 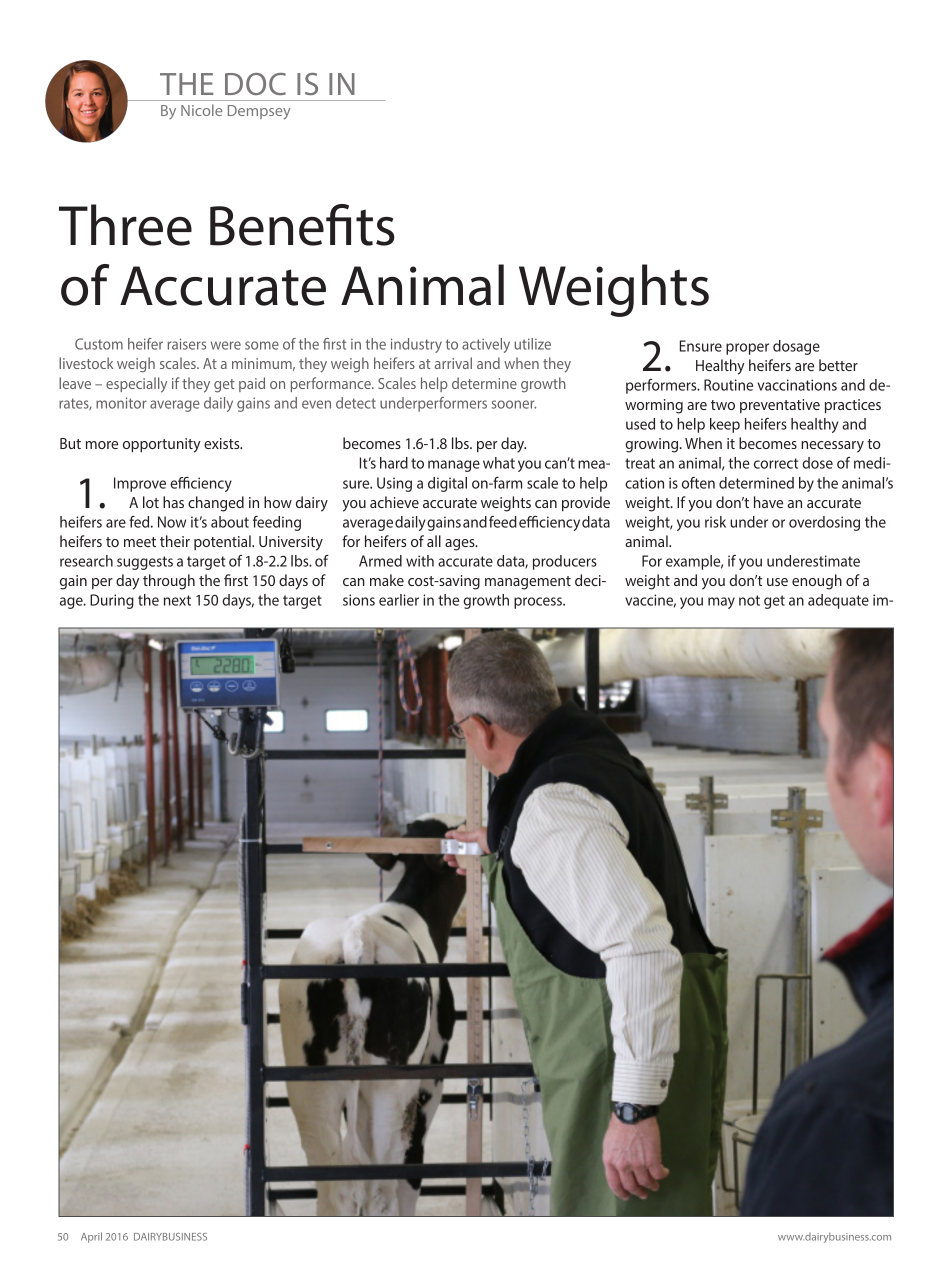 What do you see at coordinates (715, 522) in the document?
I see `risk` at bounding box center [715, 522].
